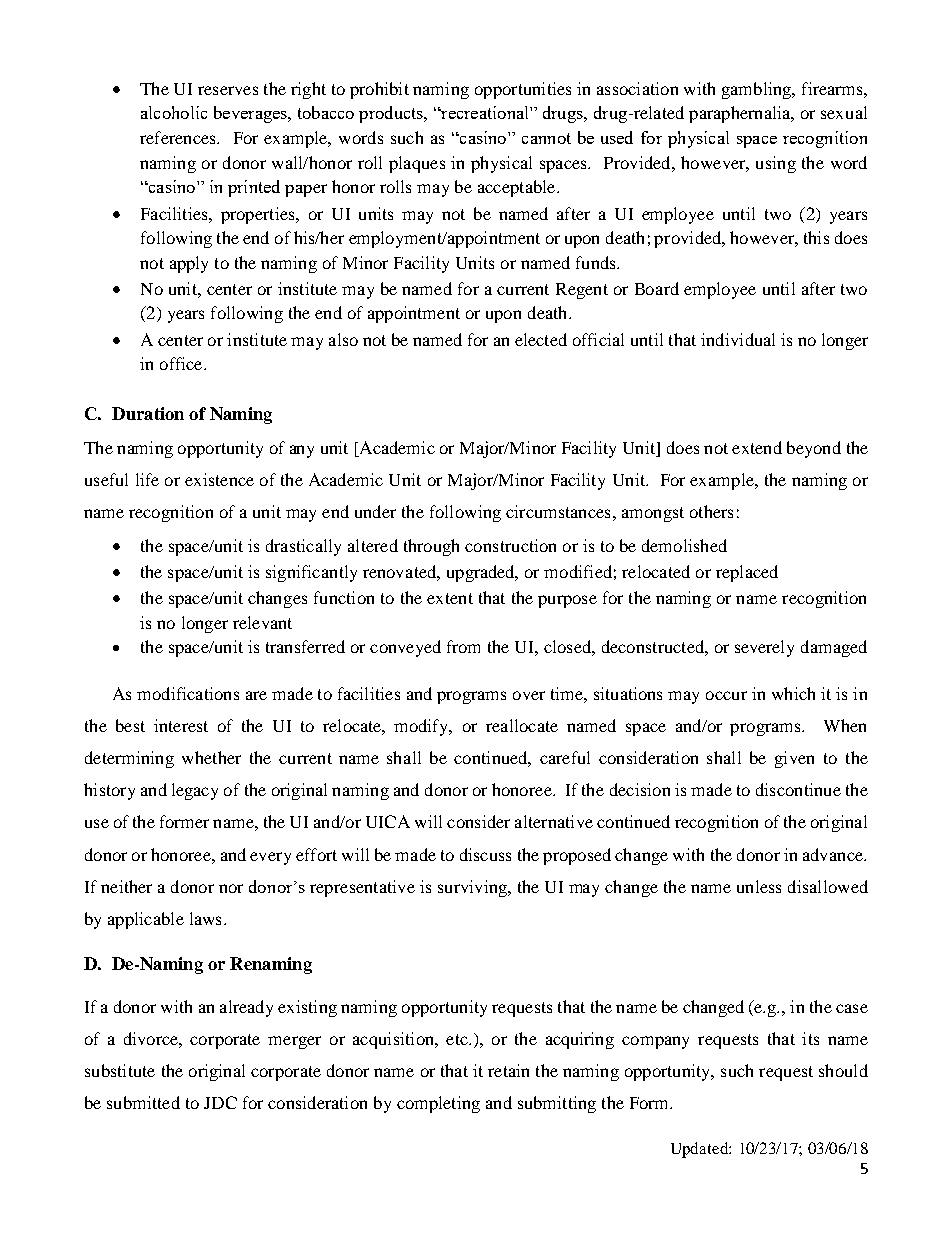 The width and height of the screenshot is (952, 1233). Describe the element at coordinates (794, 759) in the screenshot. I see `given` at that location.
